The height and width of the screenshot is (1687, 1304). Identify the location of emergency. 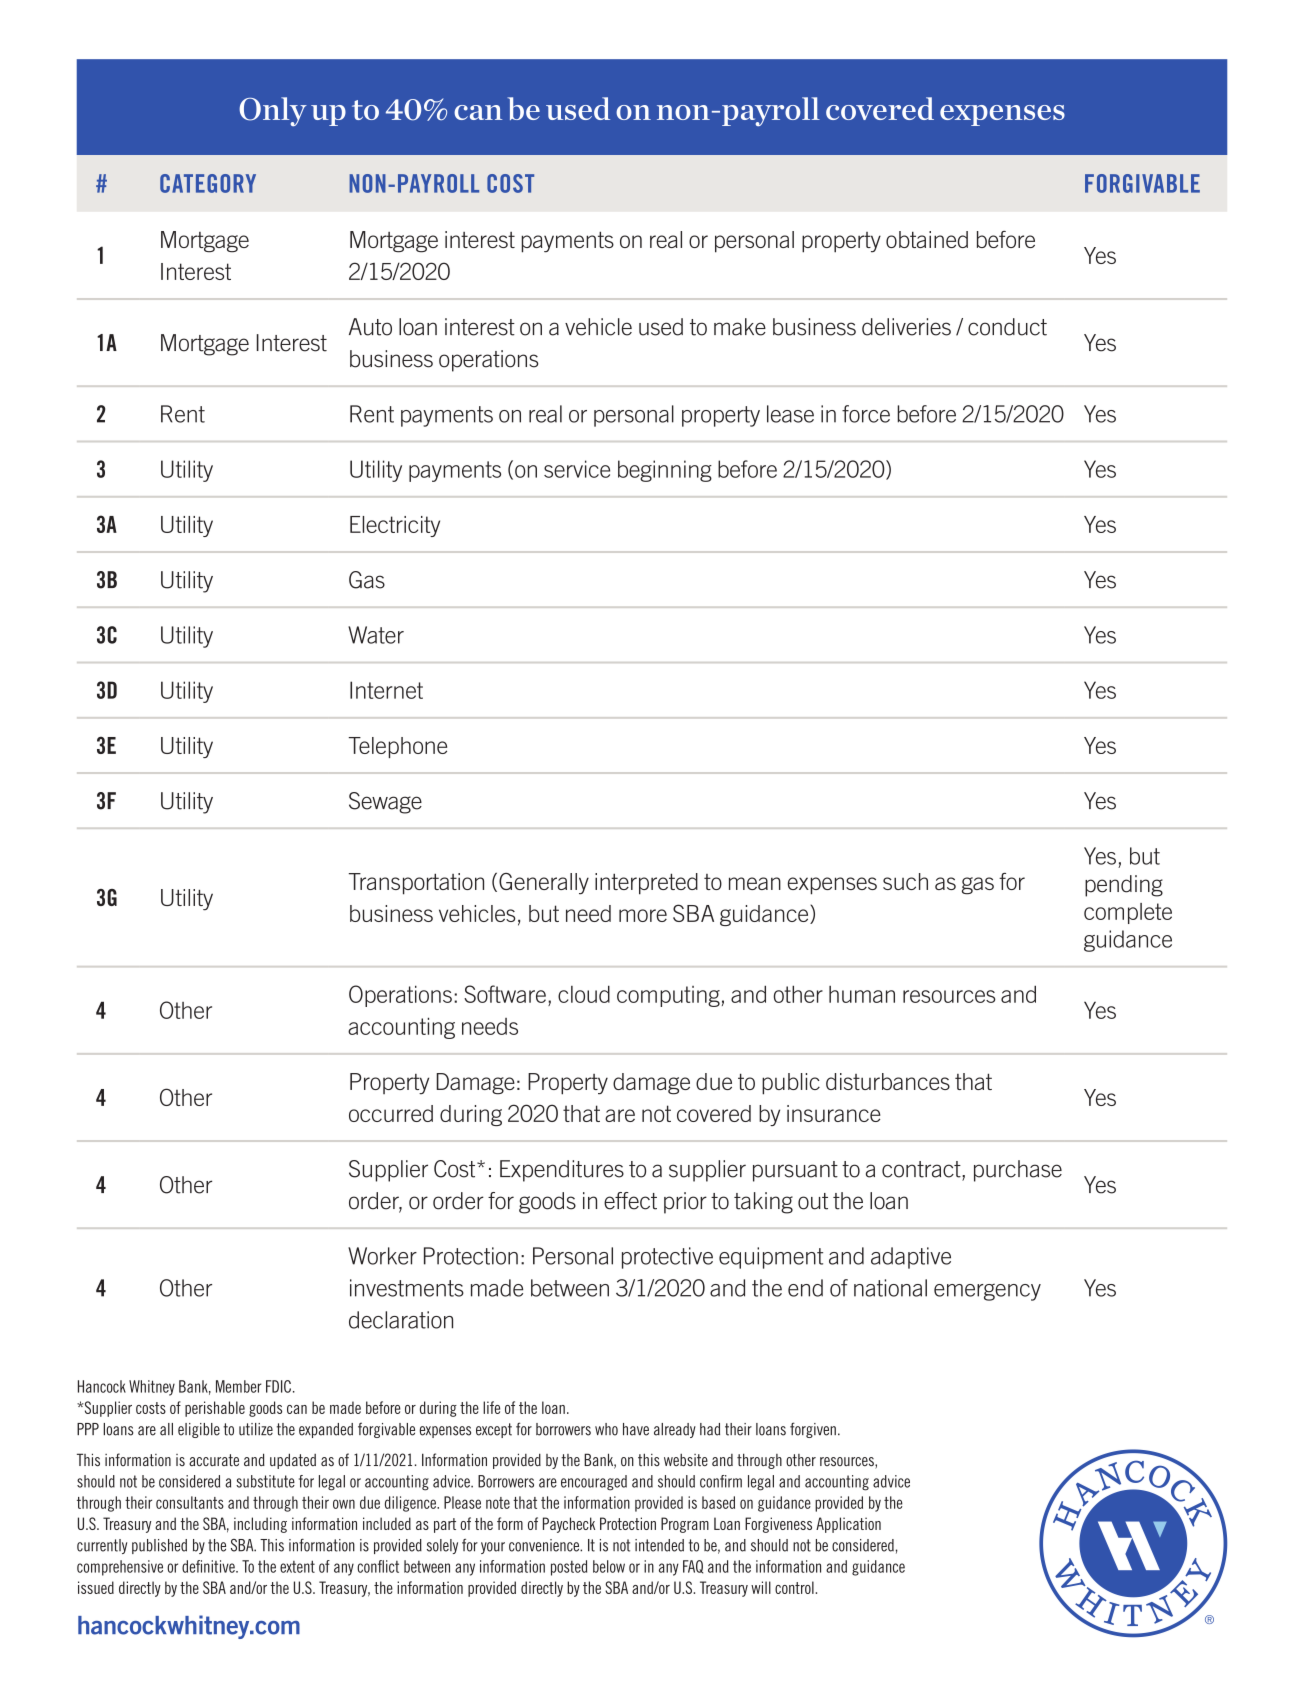
(987, 1292).
